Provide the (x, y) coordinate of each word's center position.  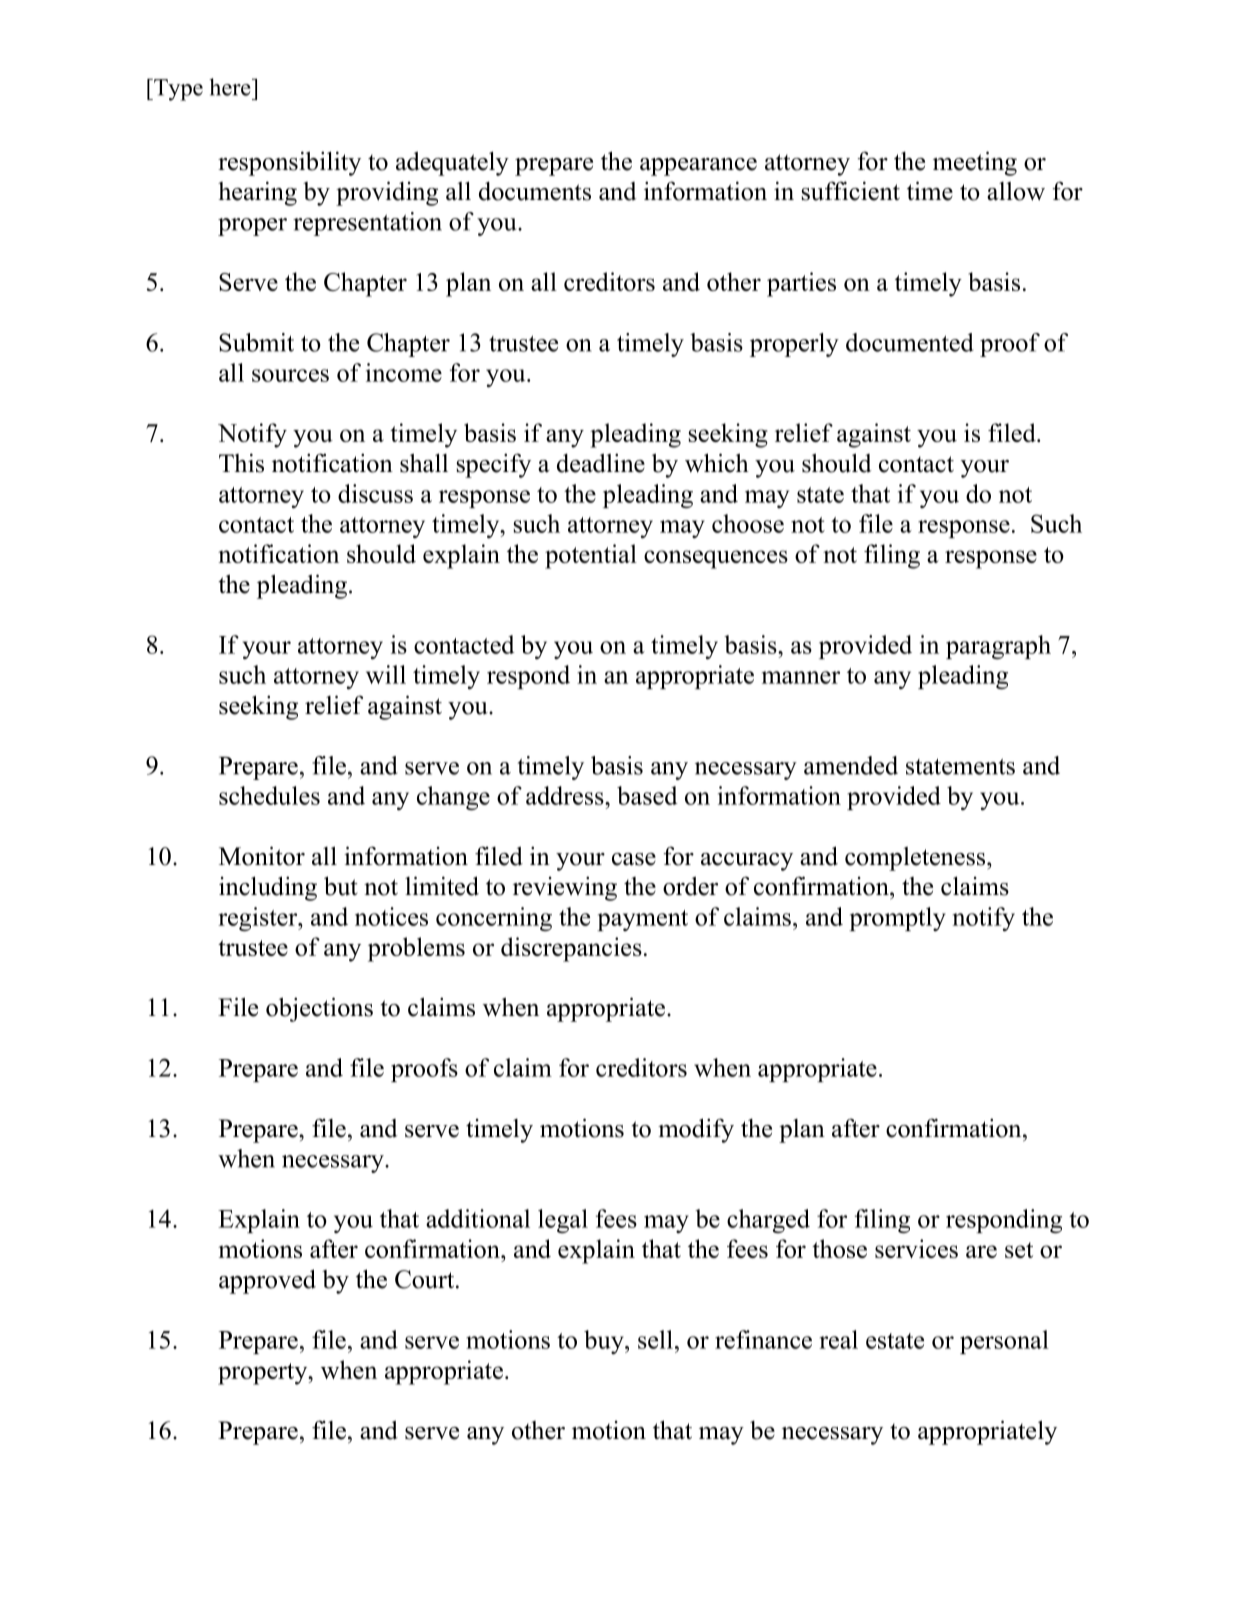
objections (319, 1009)
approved (267, 1281)
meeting (975, 163)
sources (290, 375)
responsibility (289, 163)
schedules (269, 795)
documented (910, 342)
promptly (897, 919)
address (566, 795)
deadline (601, 463)
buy (605, 1342)
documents (535, 191)
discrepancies (571, 949)
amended (851, 765)
